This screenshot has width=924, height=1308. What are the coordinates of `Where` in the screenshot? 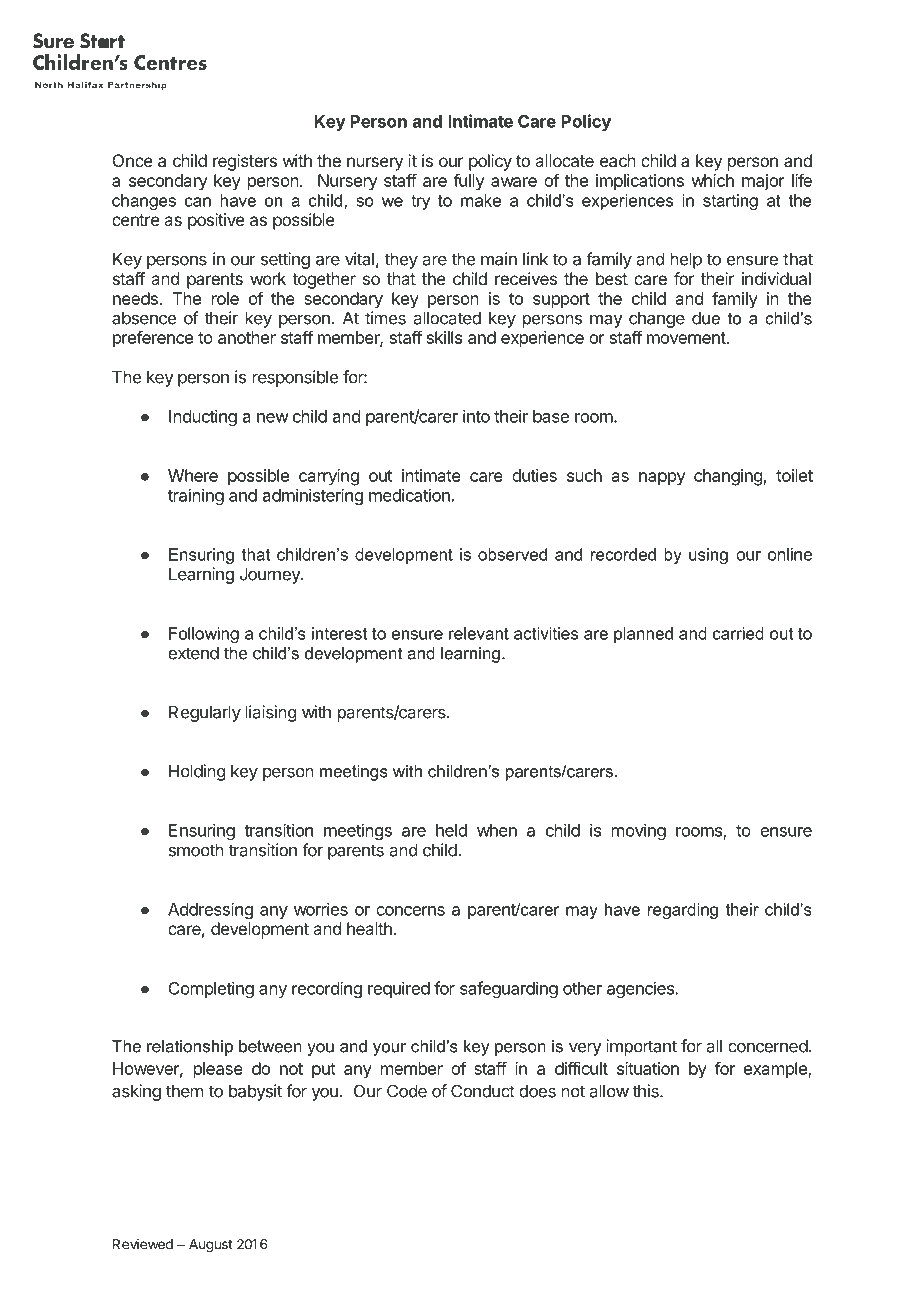 It's located at (193, 475).
